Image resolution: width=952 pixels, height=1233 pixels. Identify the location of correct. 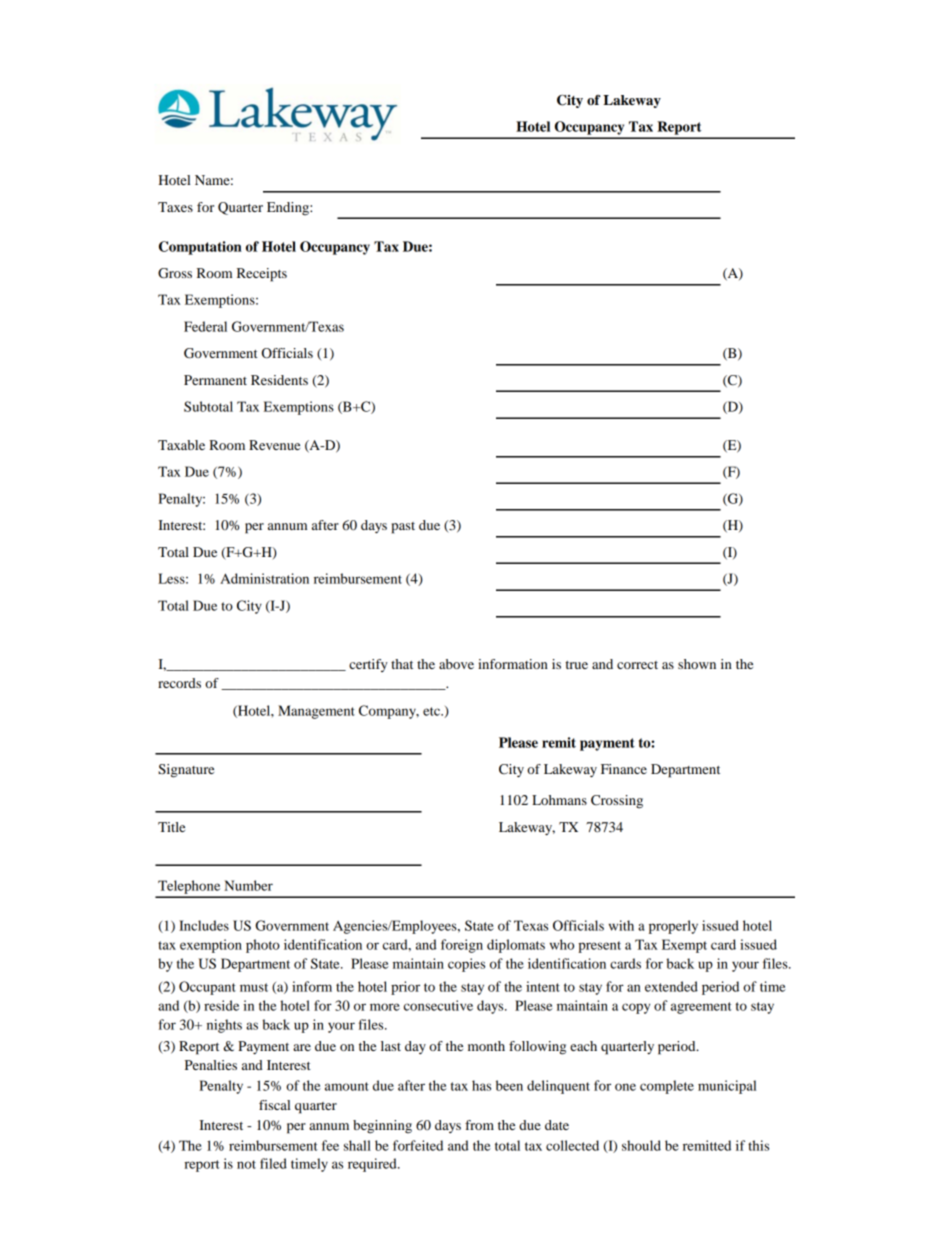
(637, 665).
